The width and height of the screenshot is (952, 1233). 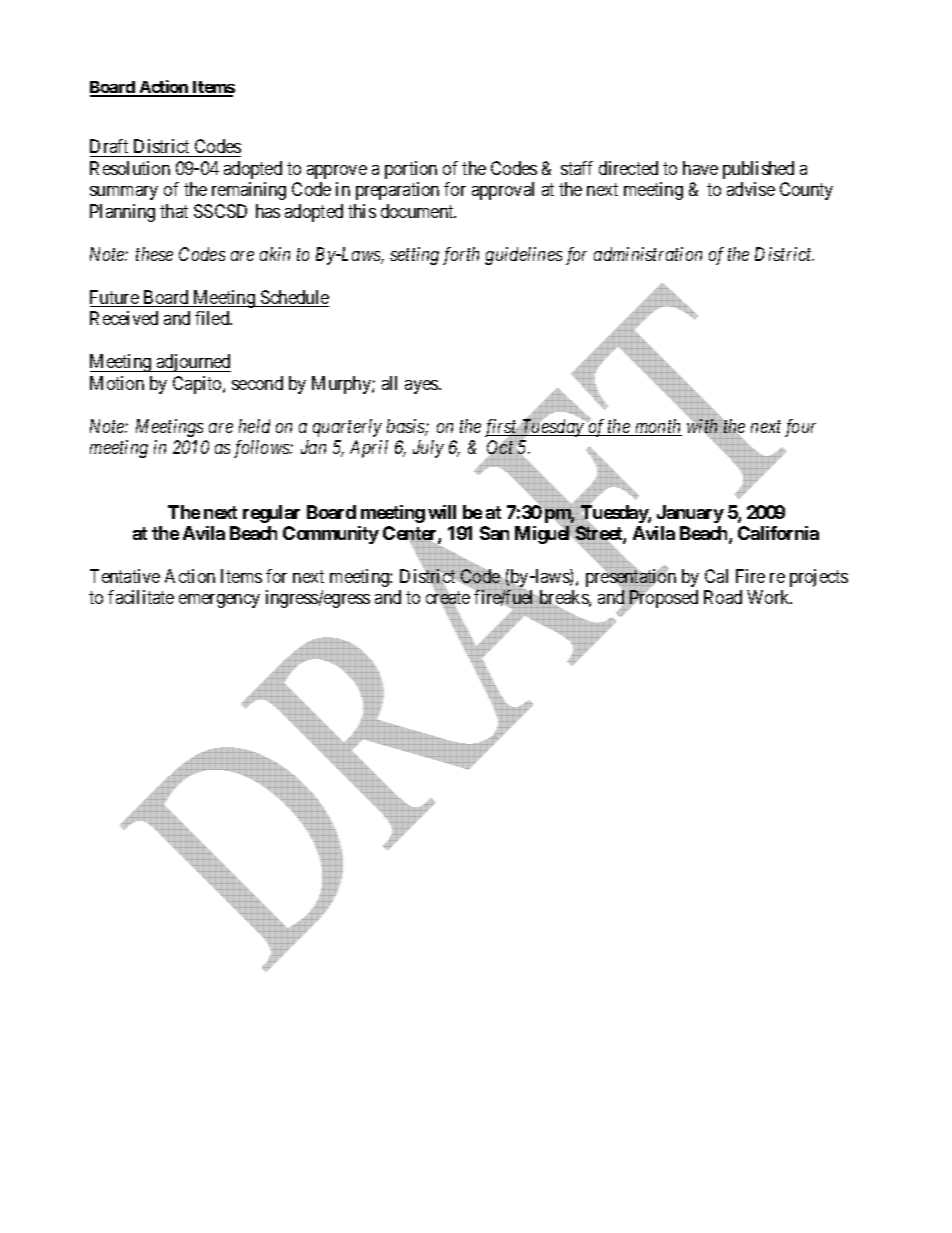 What do you see at coordinates (723, 597) in the screenshot?
I see `Road` at bounding box center [723, 597].
